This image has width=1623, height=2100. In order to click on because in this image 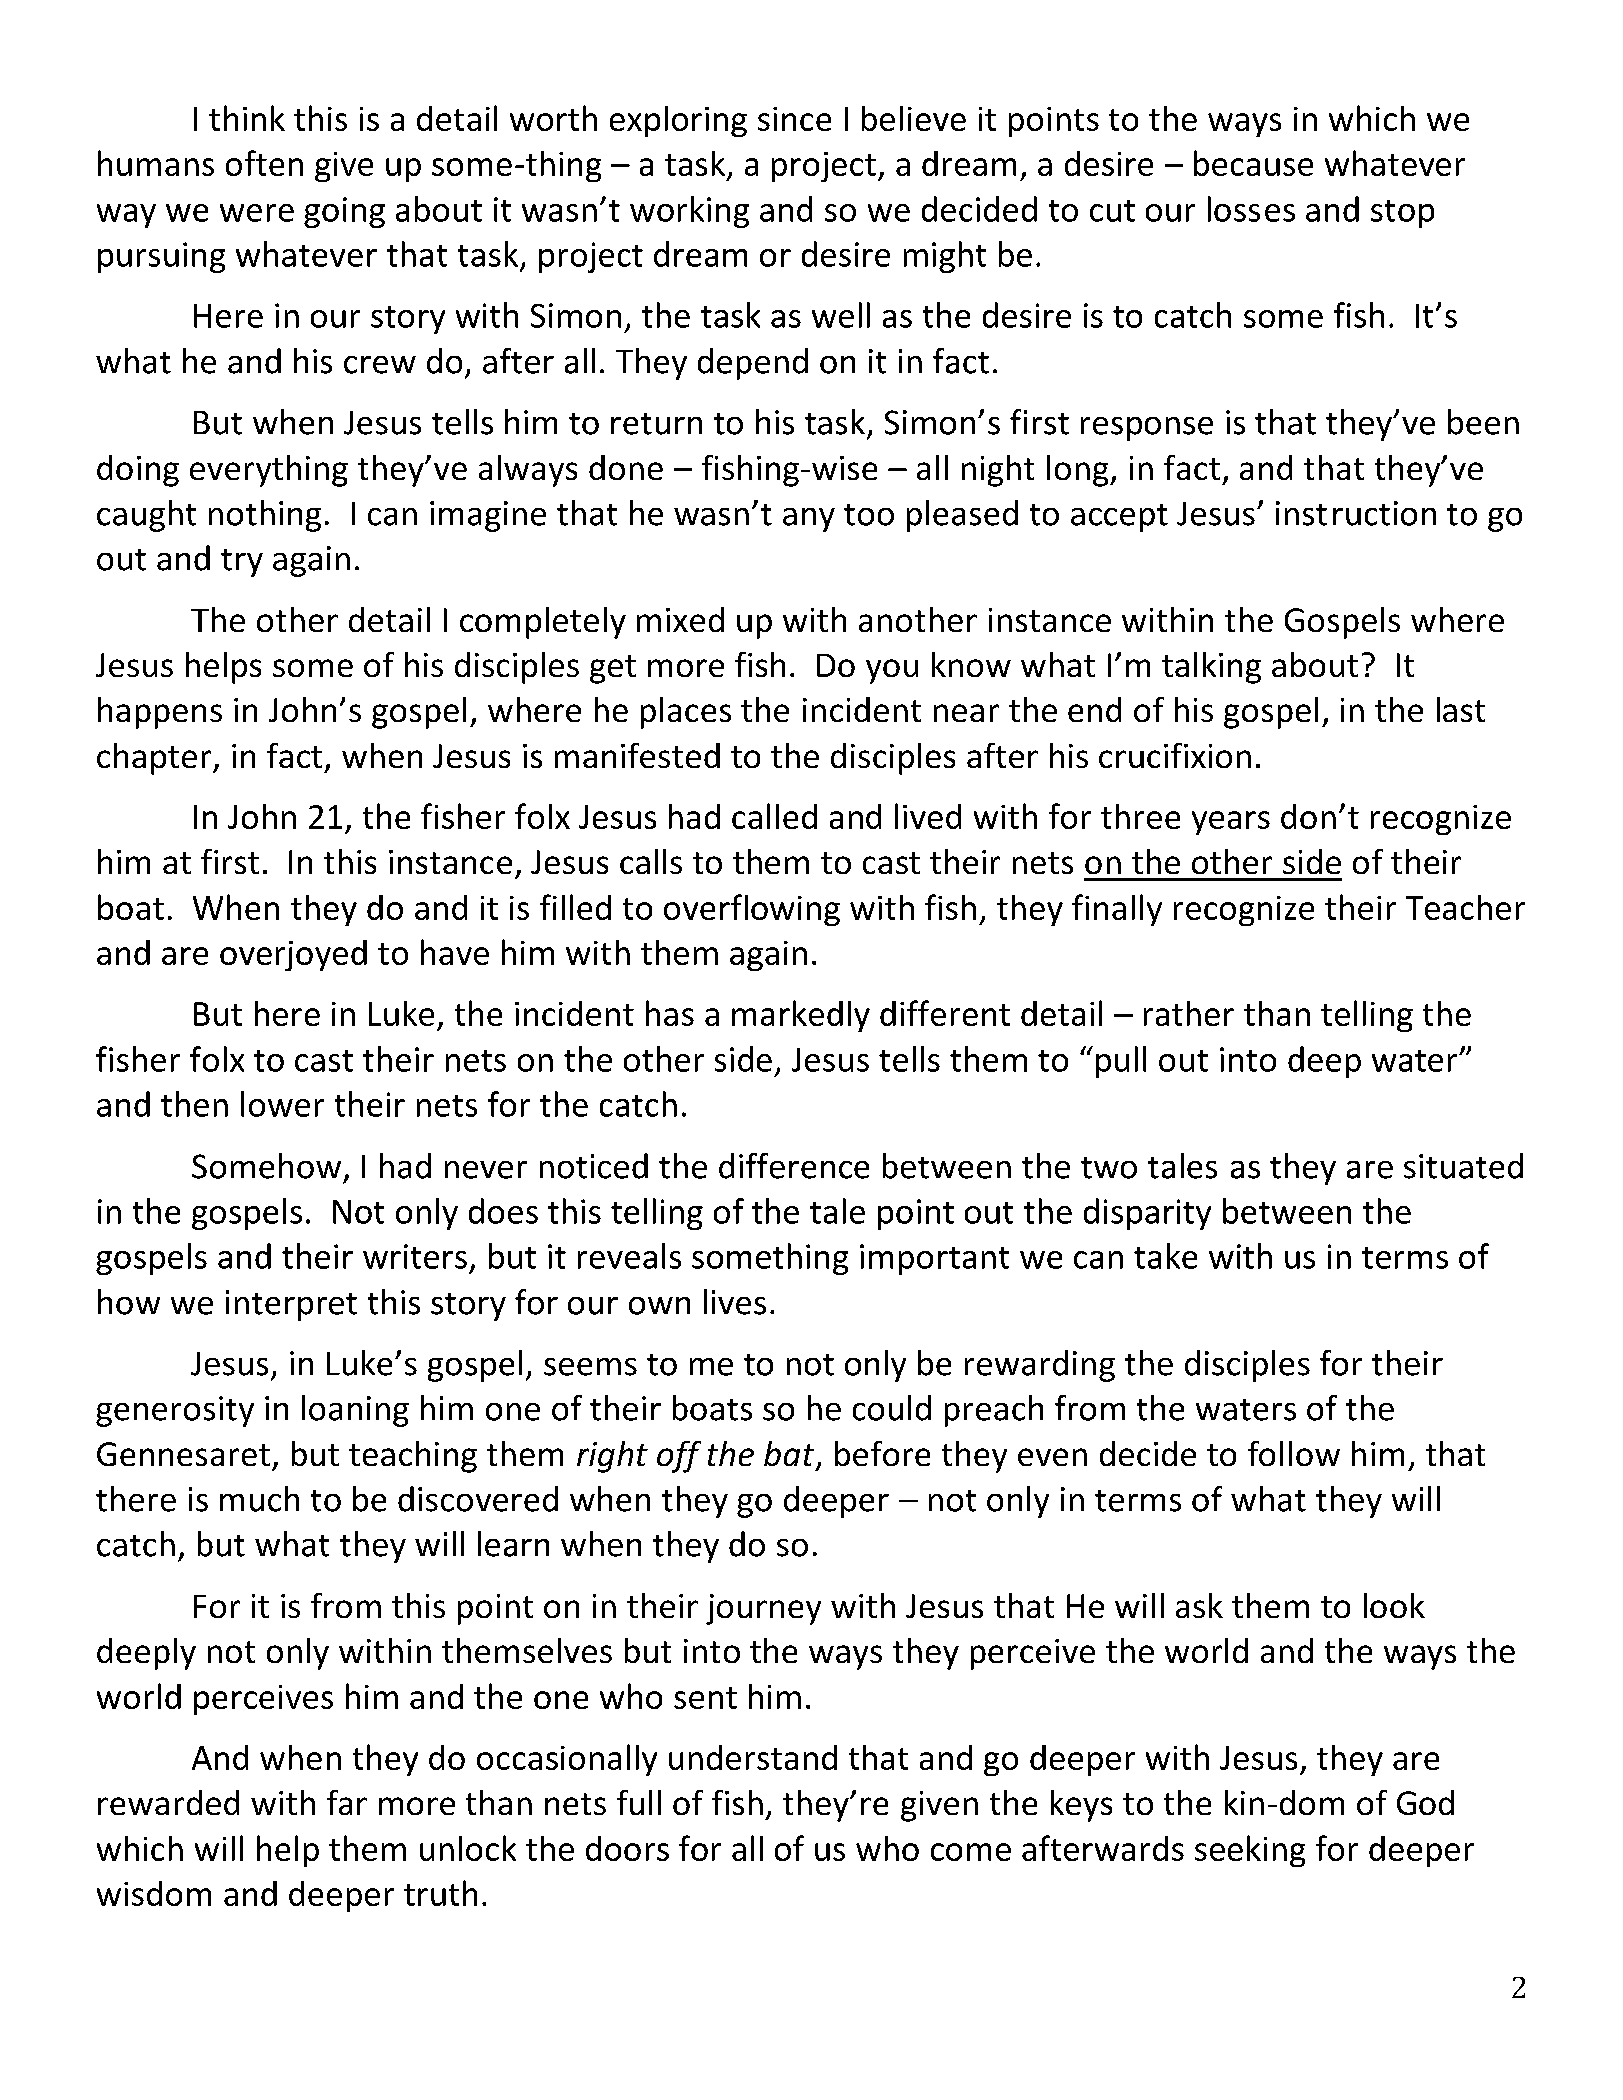, I will do `click(1253, 163)`.
